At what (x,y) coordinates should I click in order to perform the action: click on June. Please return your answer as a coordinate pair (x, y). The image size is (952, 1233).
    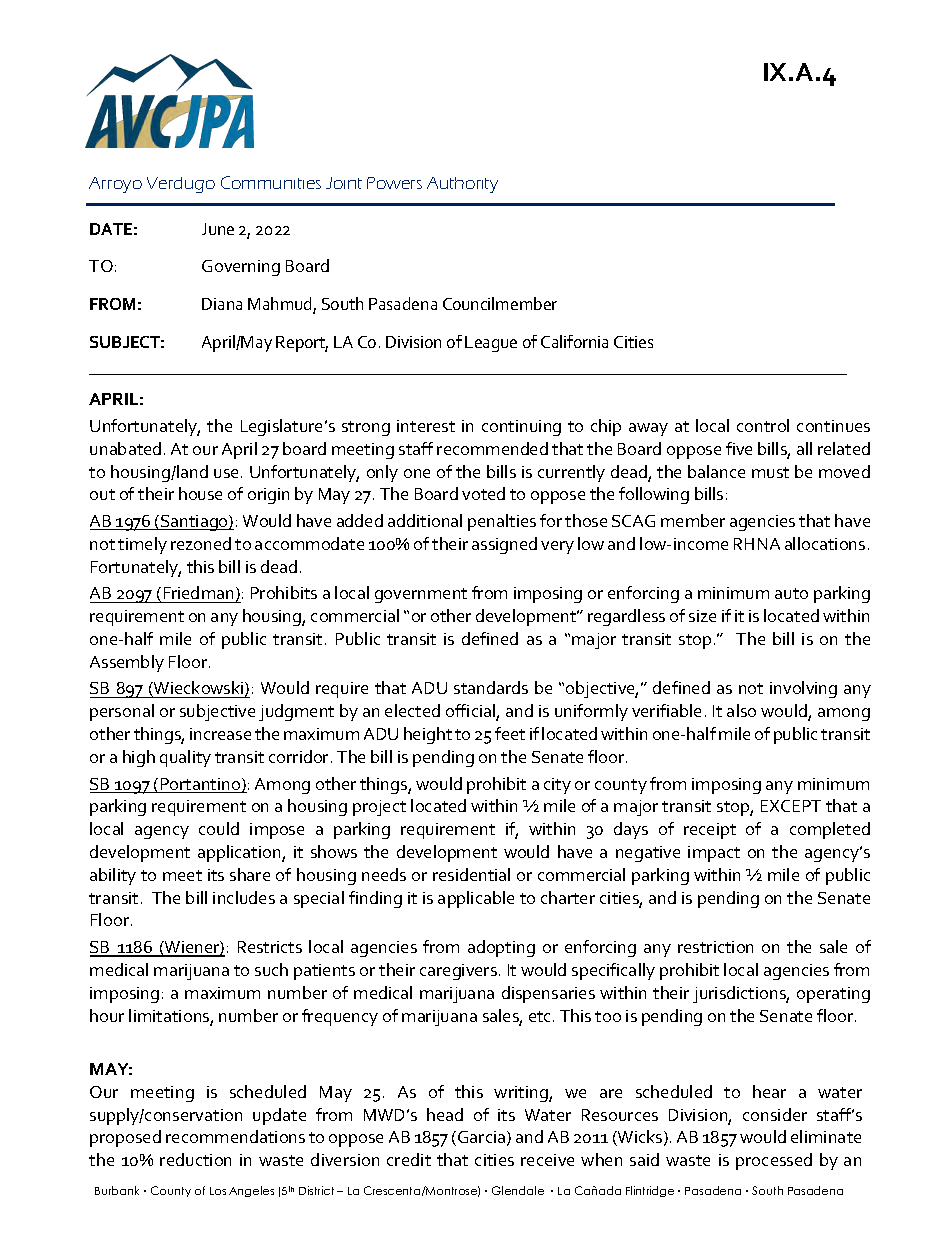
    Looking at the image, I should click on (218, 229).
